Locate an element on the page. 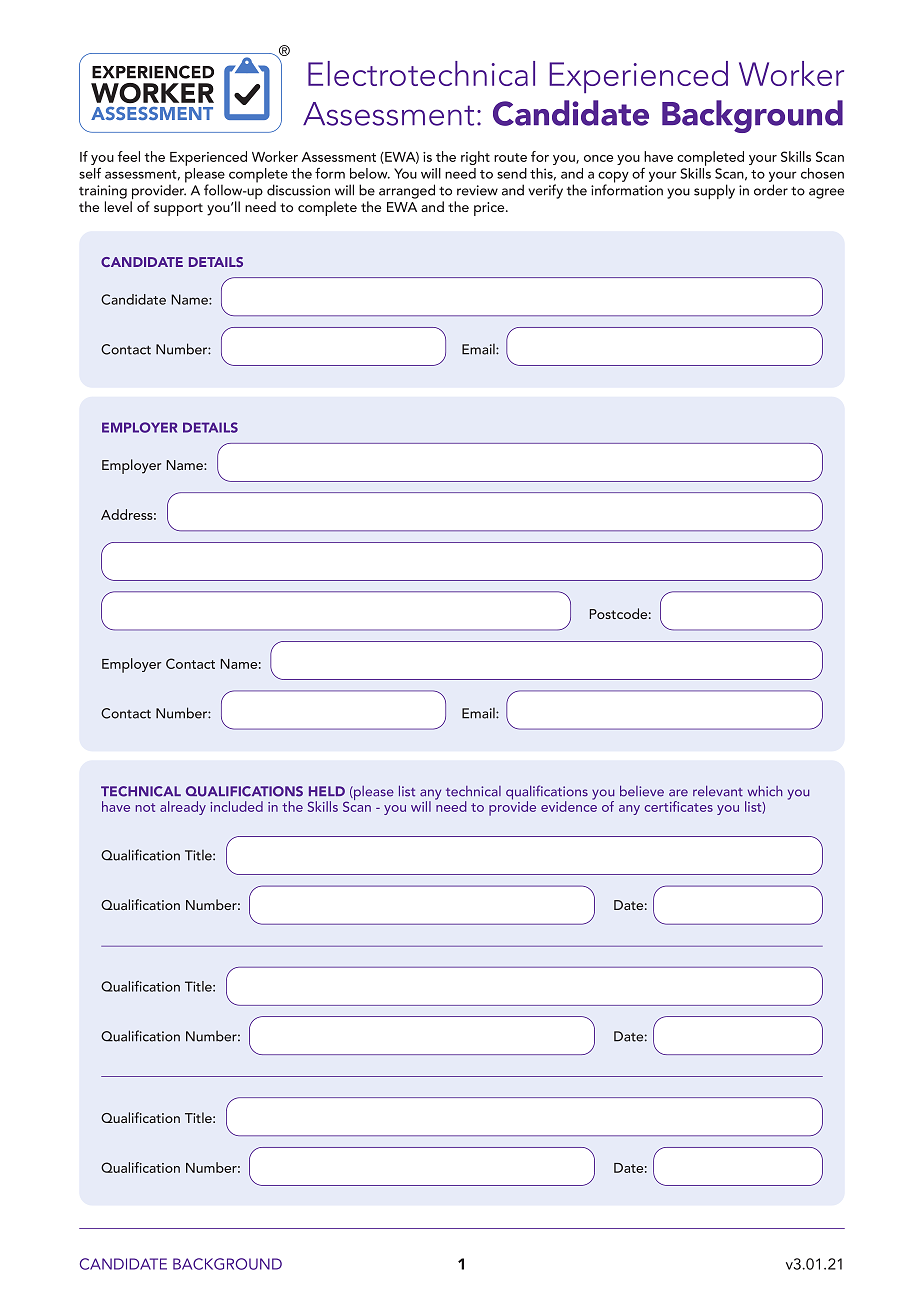 Image resolution: width=924 pixels, height=1308 pixels. support is located at coordinates (178, 209).
